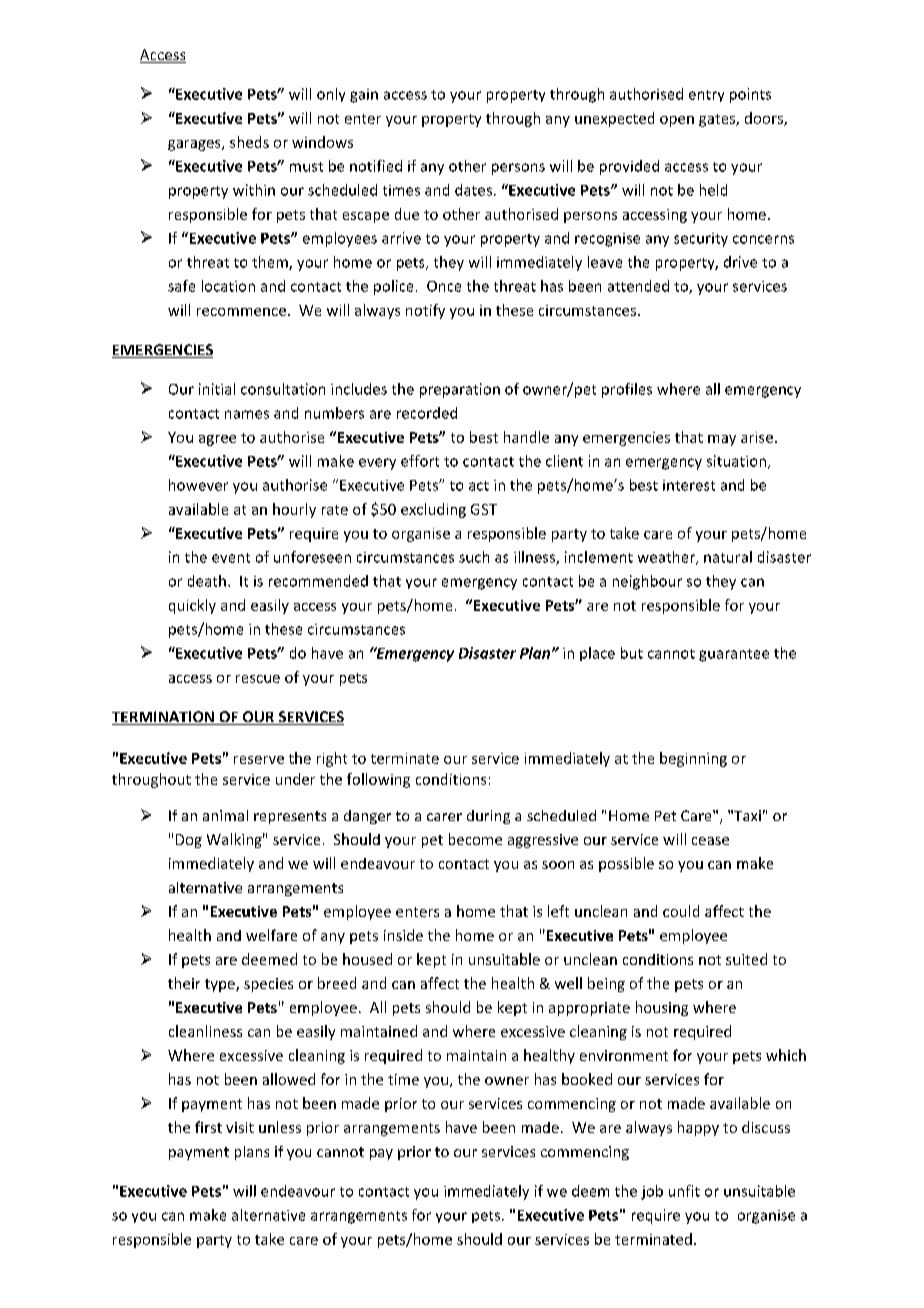 The width and height of the page is (924, 1308). What do you see at coordinates (475, 839) in the page?
I see `become` at bounding box center [475, 839].
